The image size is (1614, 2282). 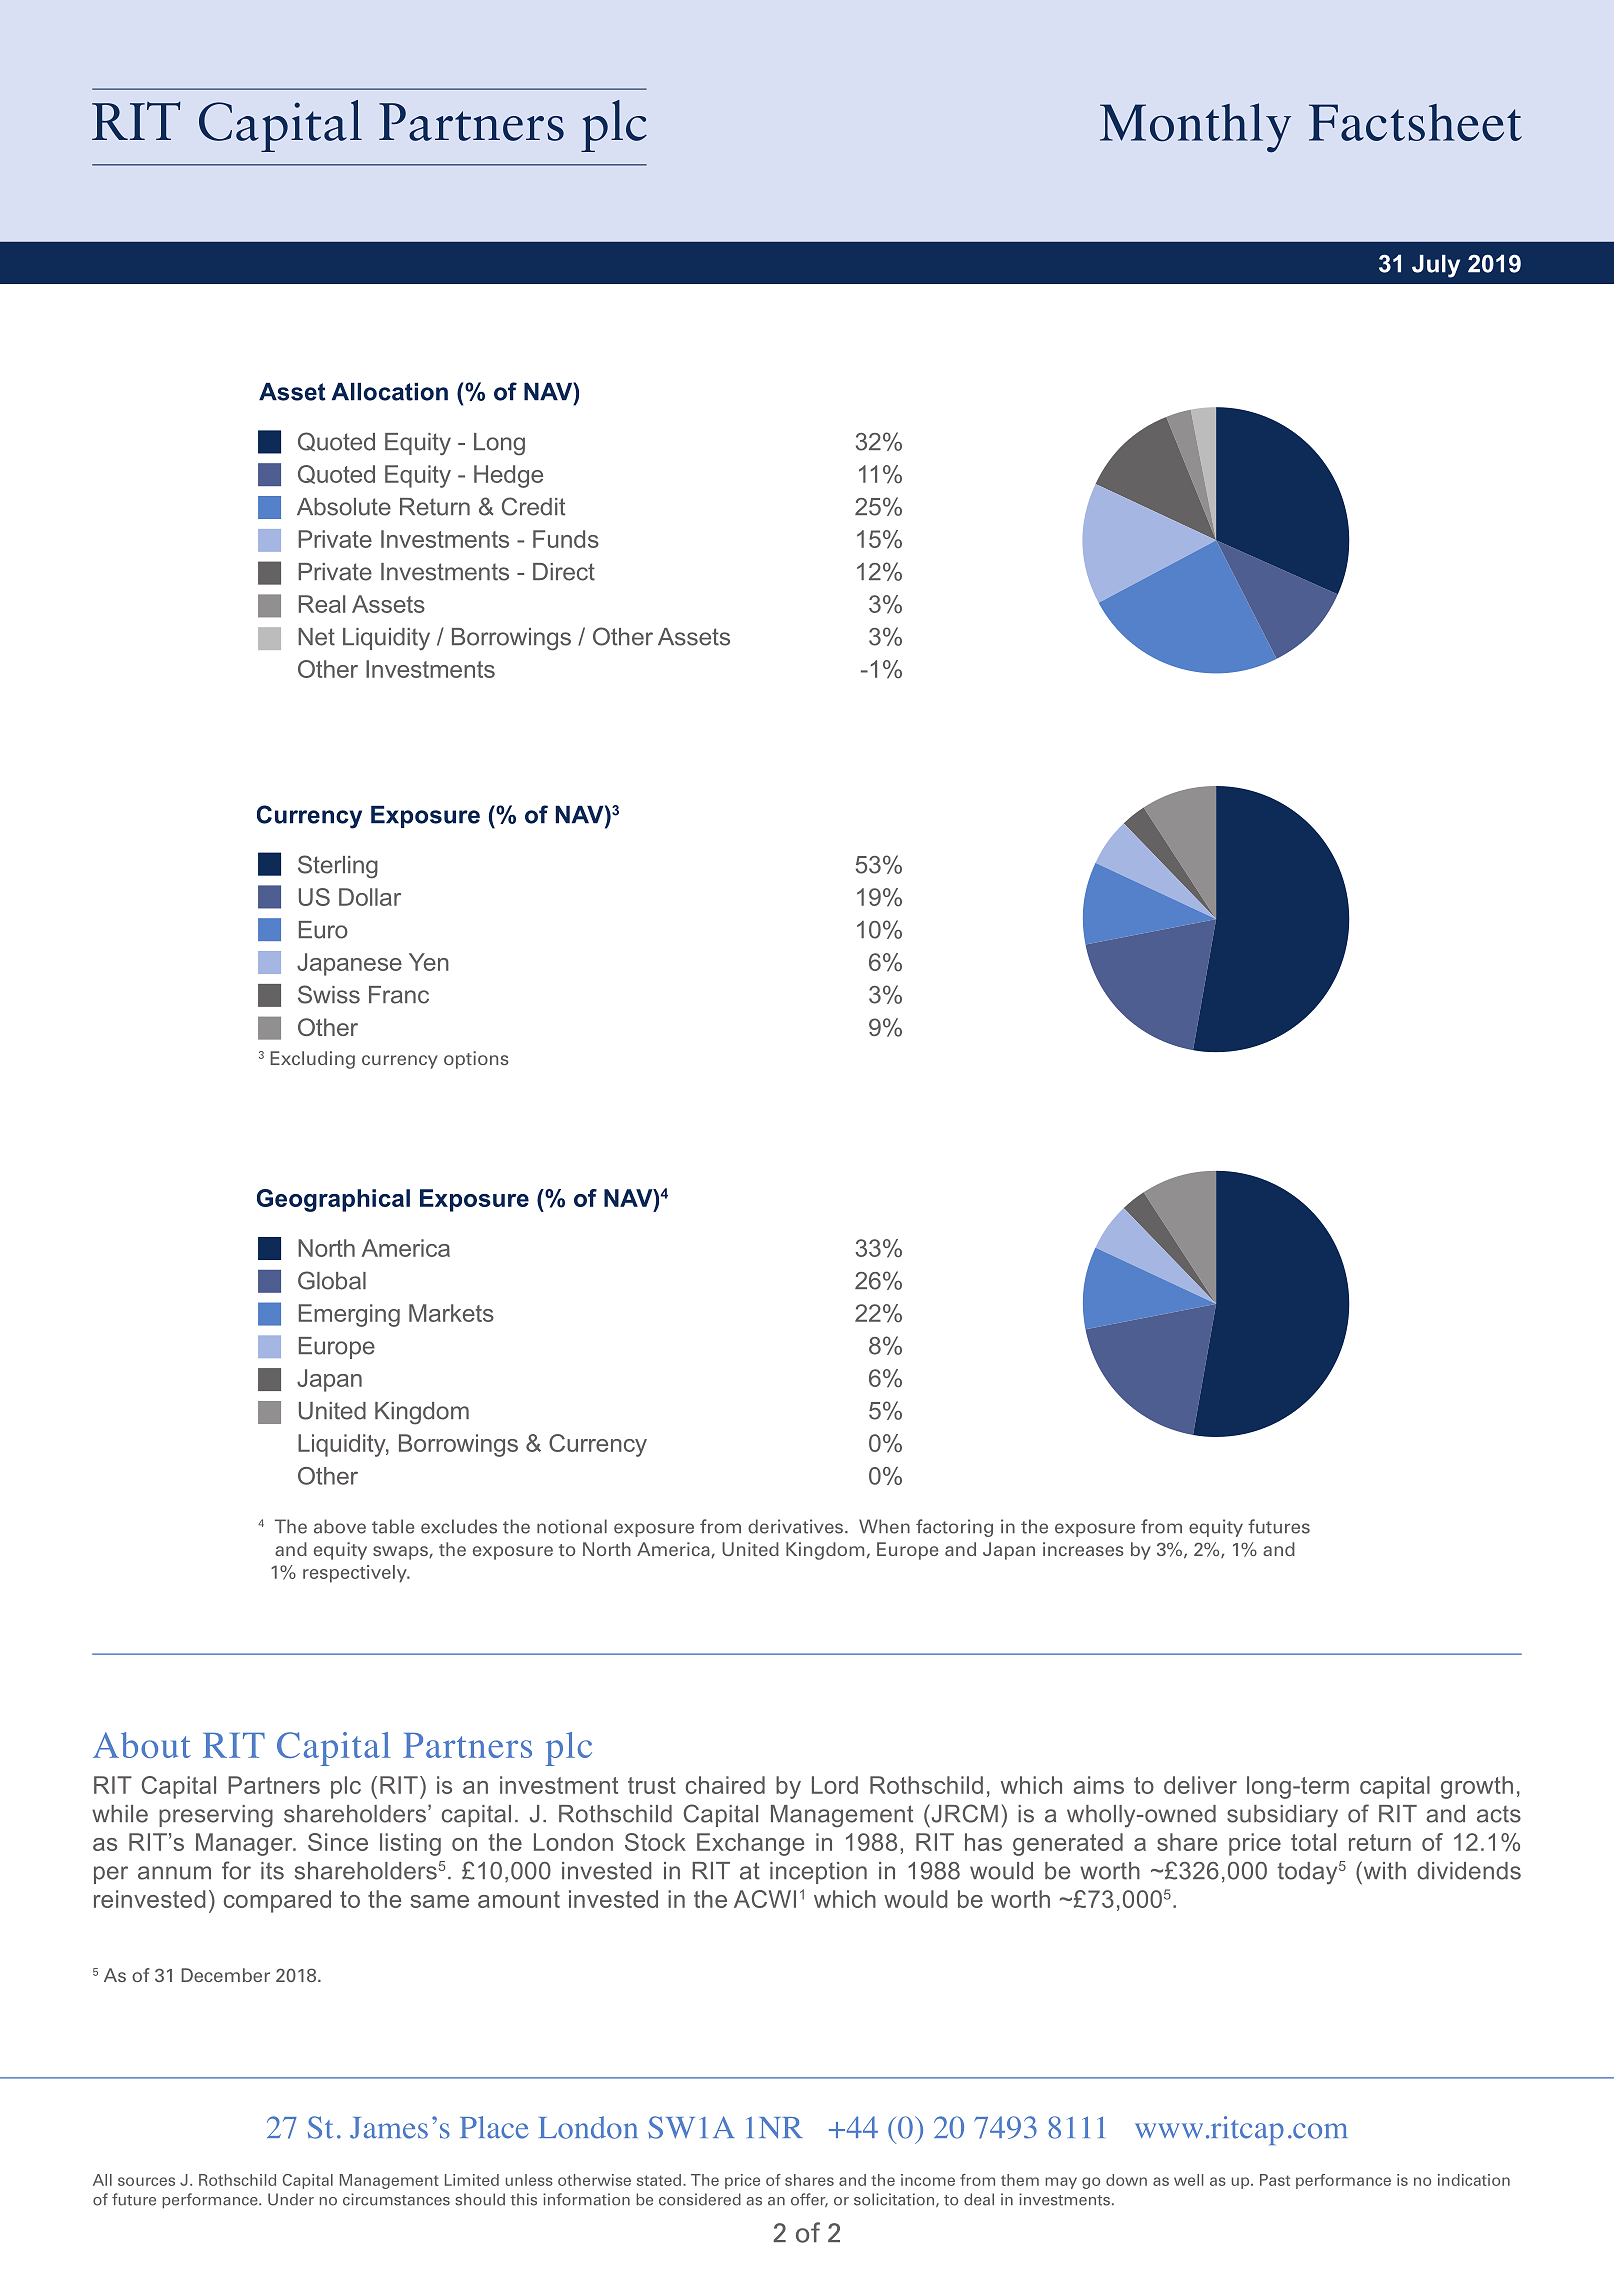 What do you see at coordinates (1436, 266) in the page?
I see `July` at bounding box center [1436, 266].
